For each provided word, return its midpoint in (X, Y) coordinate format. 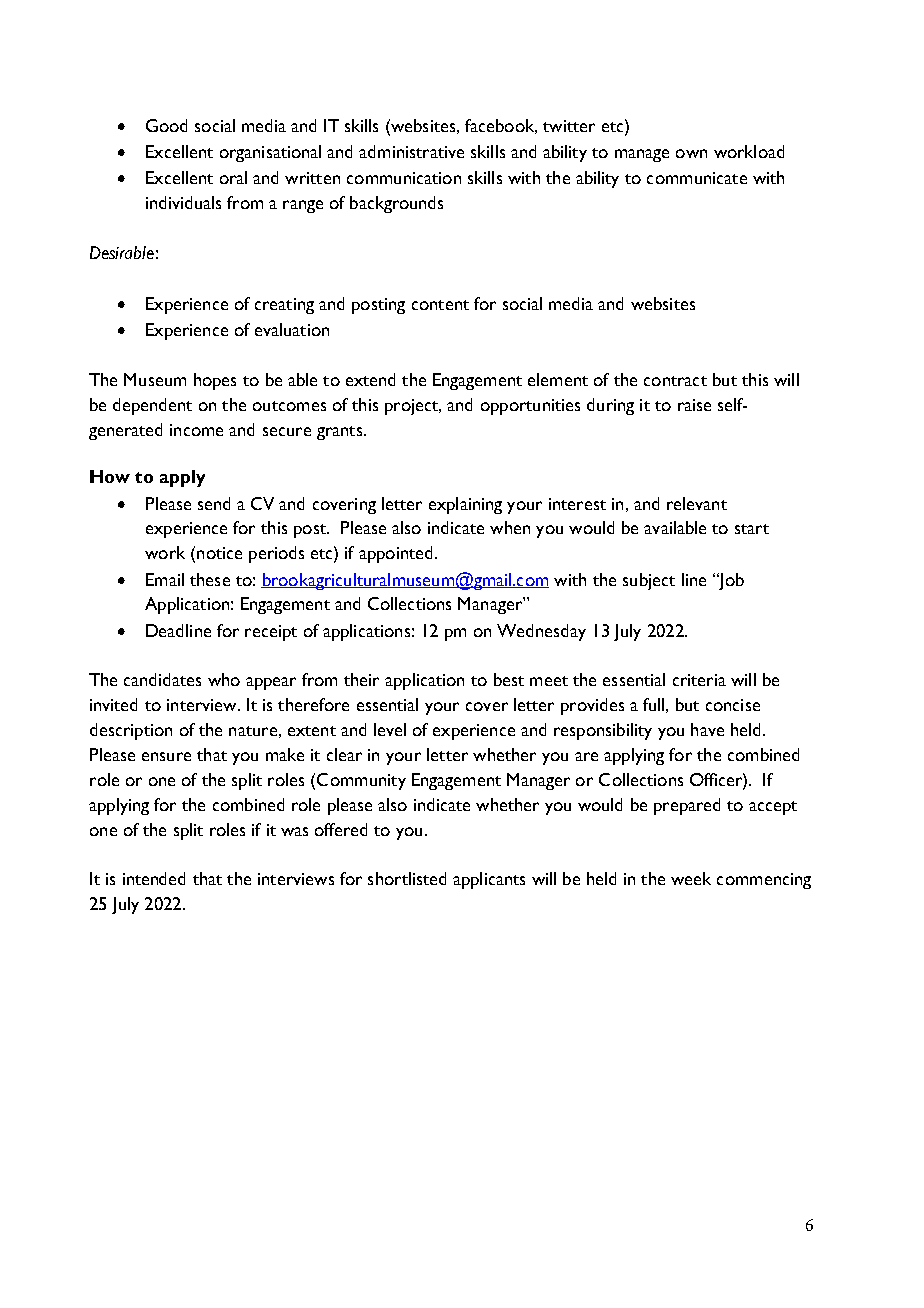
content (440, 305)
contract (675, 381)
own (691, 153)
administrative (411, 151)
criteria (699, 680)
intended (154, 878)
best (509, 679)
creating (284, 306)
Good (166, 125)
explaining (465, 505)
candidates (162, 679)
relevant (697, 503)
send (214, 503)
